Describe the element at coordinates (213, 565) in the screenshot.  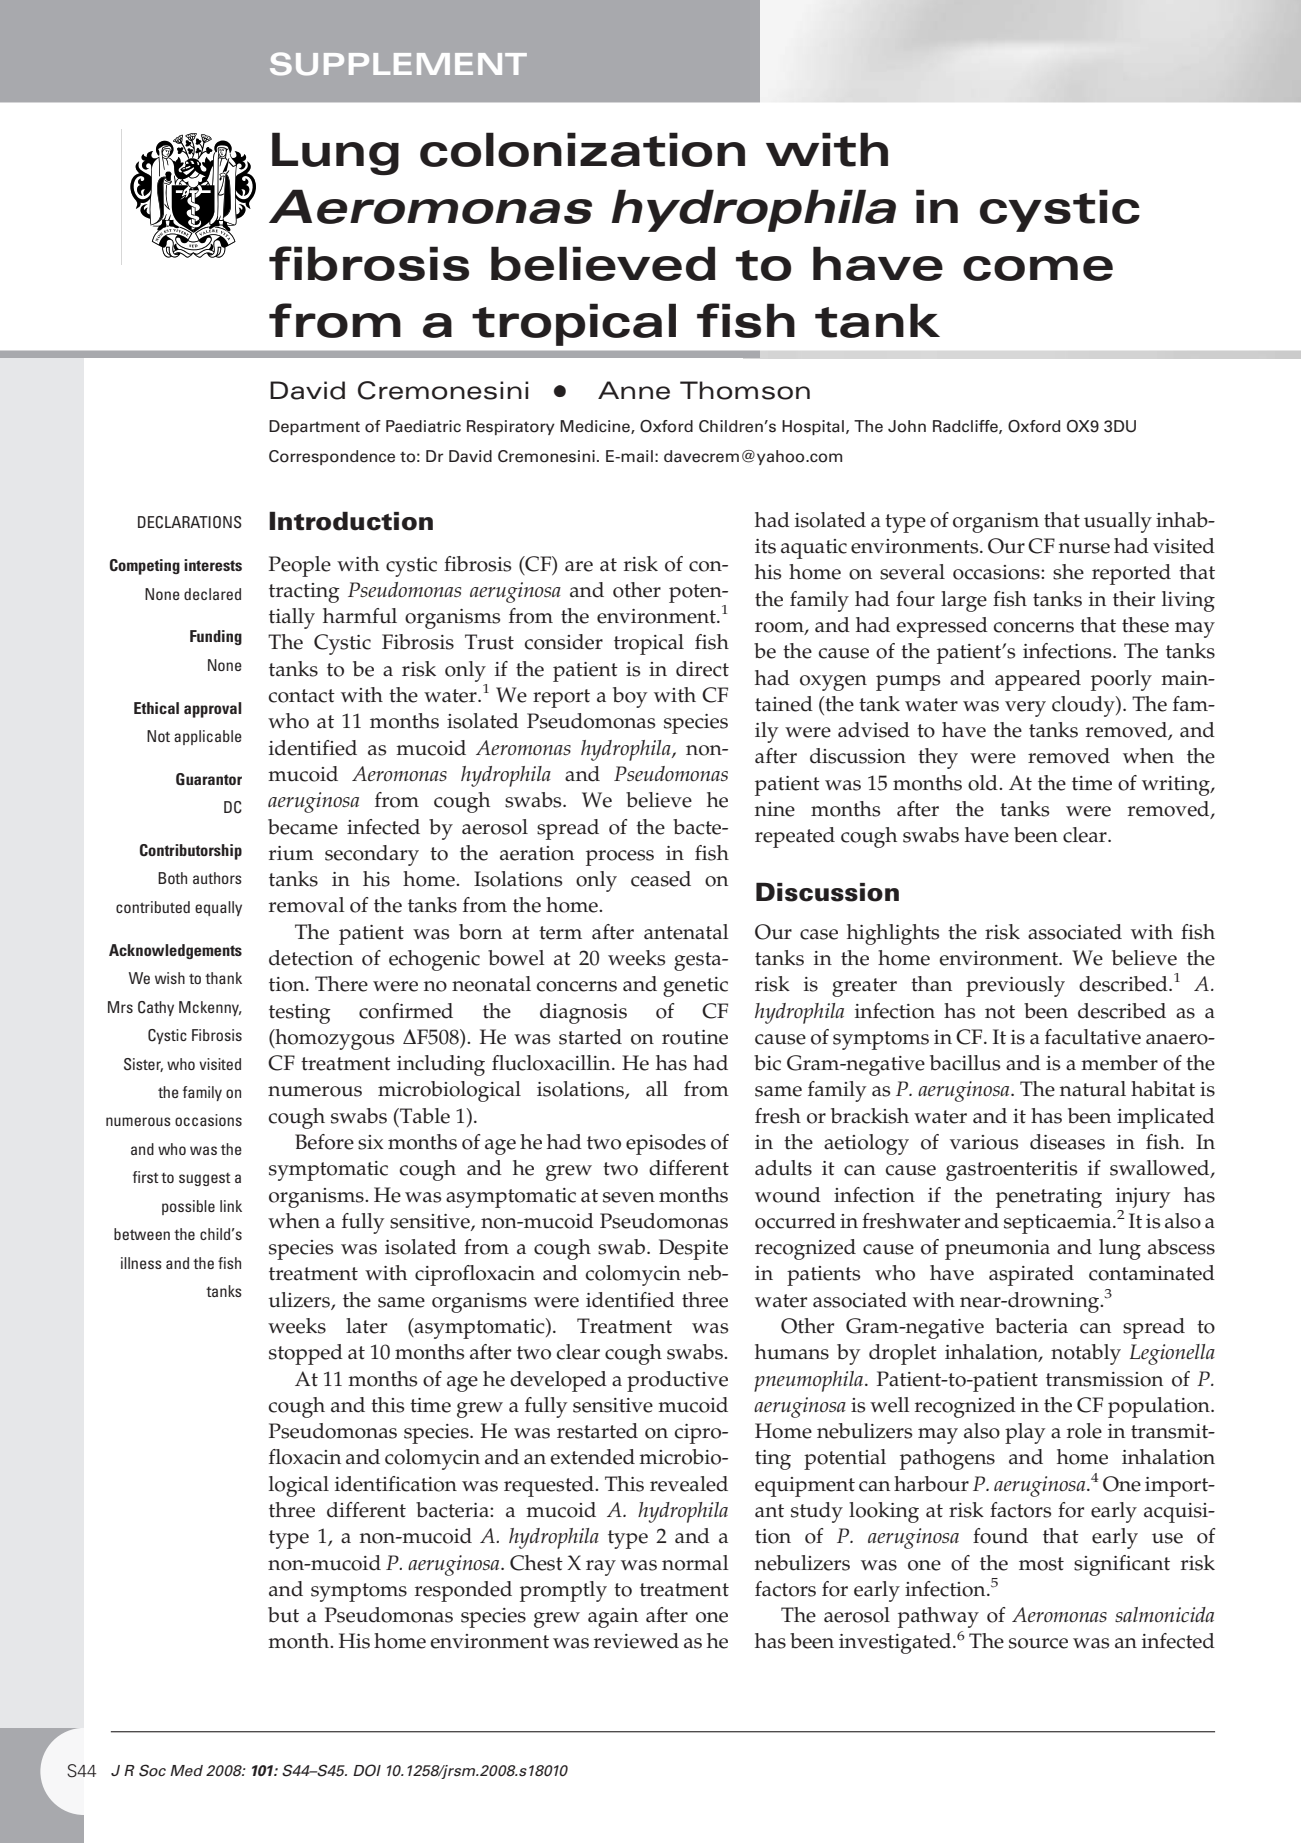
I see `interests` at that location.
